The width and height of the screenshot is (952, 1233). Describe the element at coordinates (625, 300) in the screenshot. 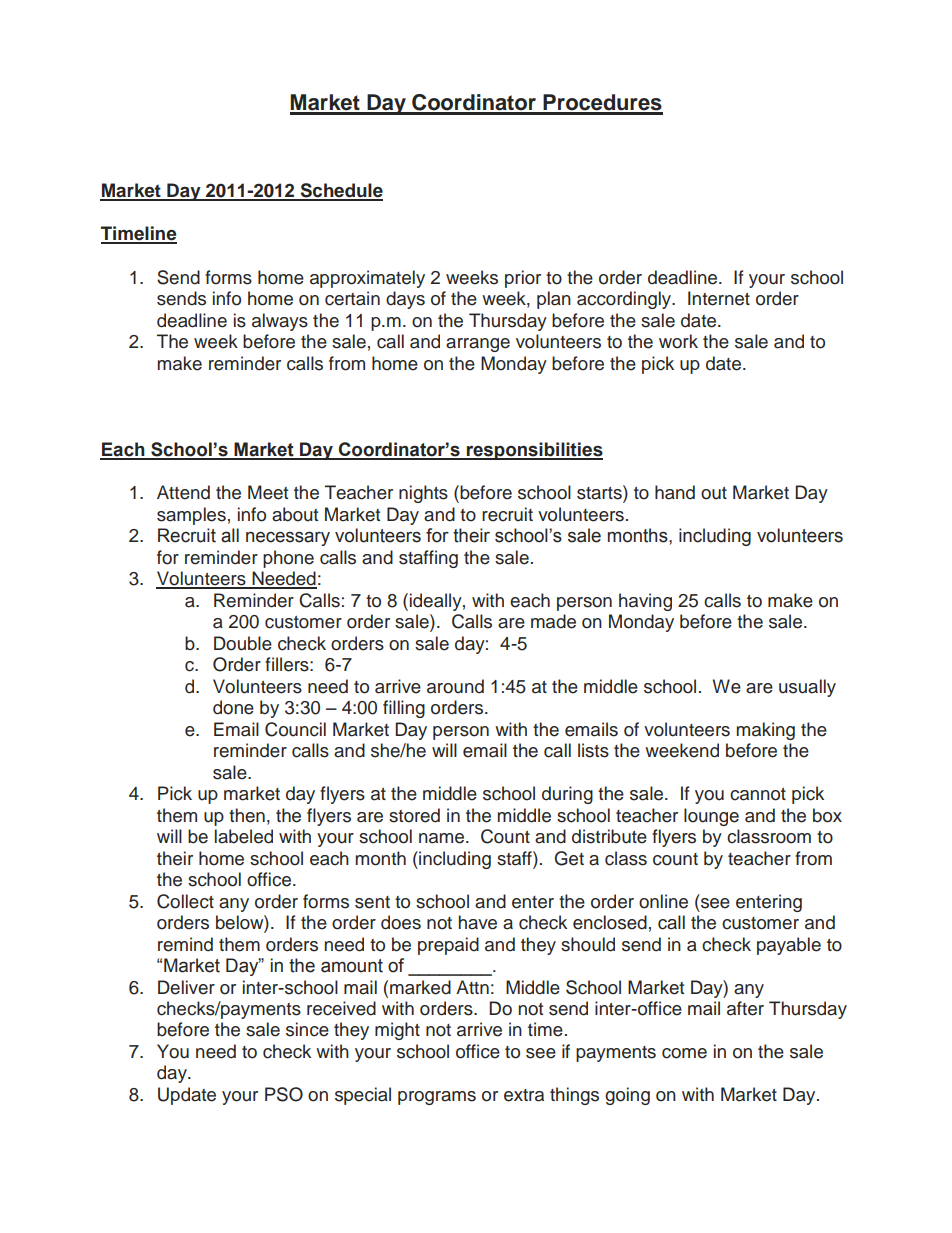

I see `accordingly` at that location.
